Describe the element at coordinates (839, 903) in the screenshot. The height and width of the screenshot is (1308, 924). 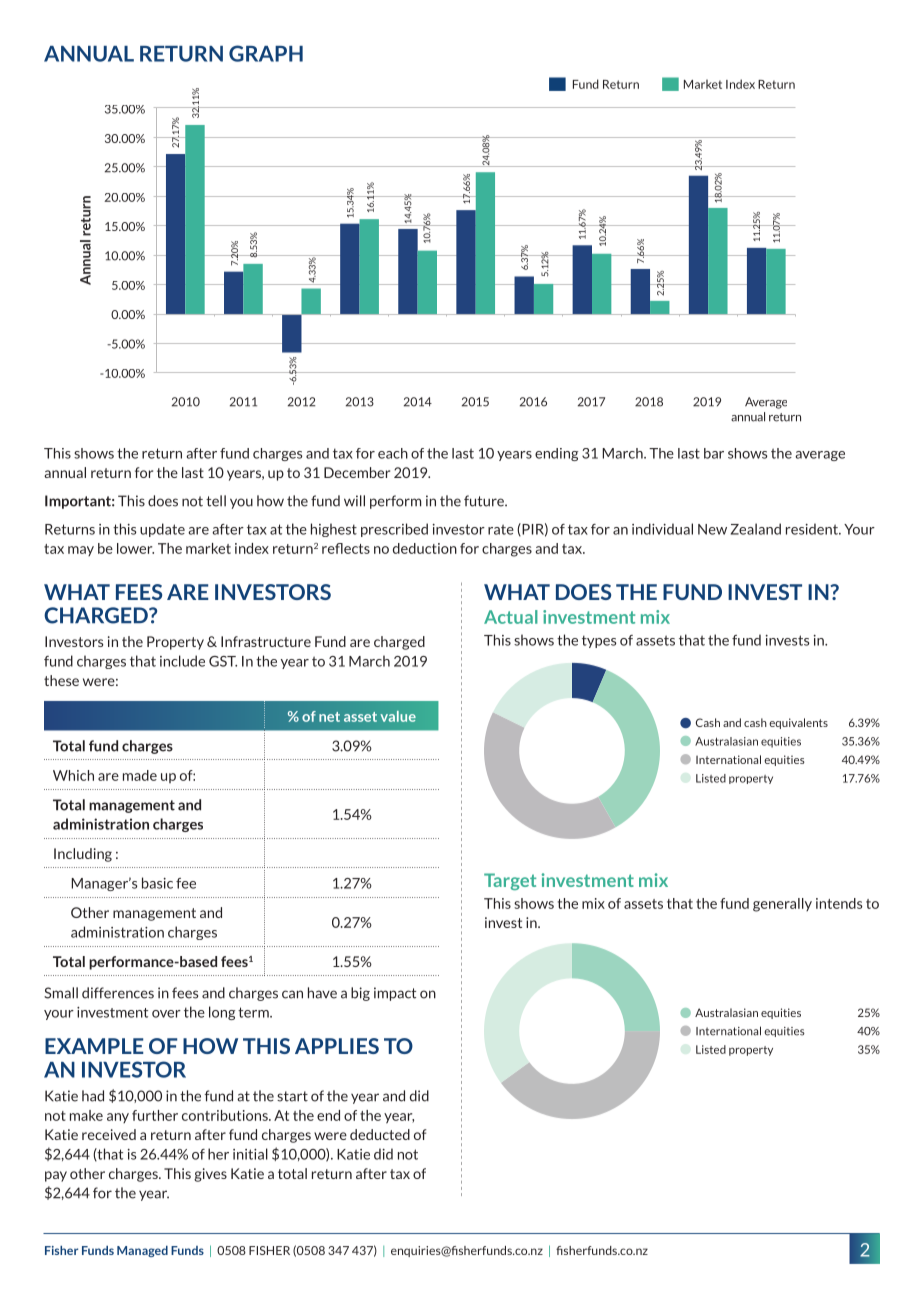
I see `intends` at that location.
